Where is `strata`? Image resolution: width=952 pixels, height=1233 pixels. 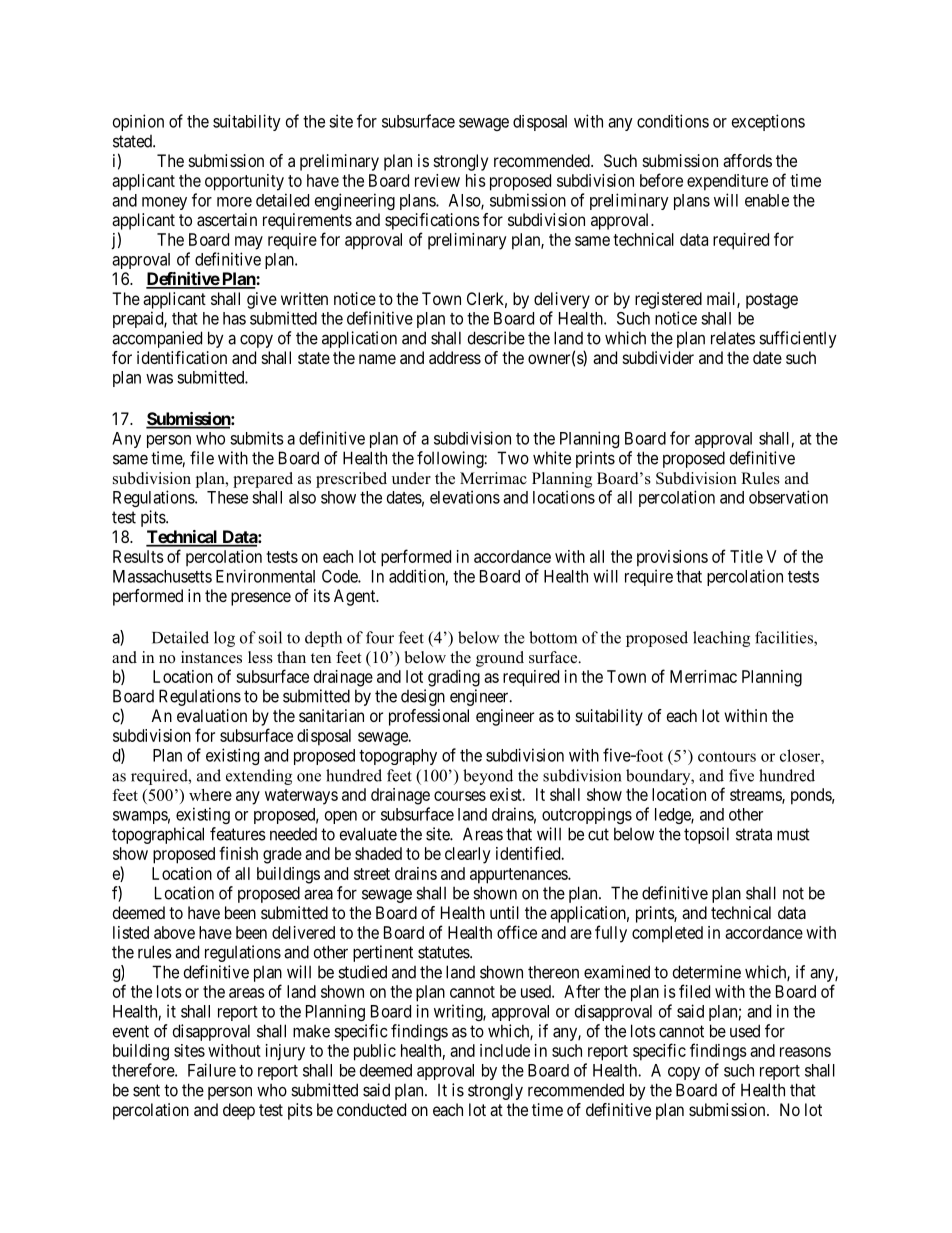 strata is located at coordinates (754, 834).
